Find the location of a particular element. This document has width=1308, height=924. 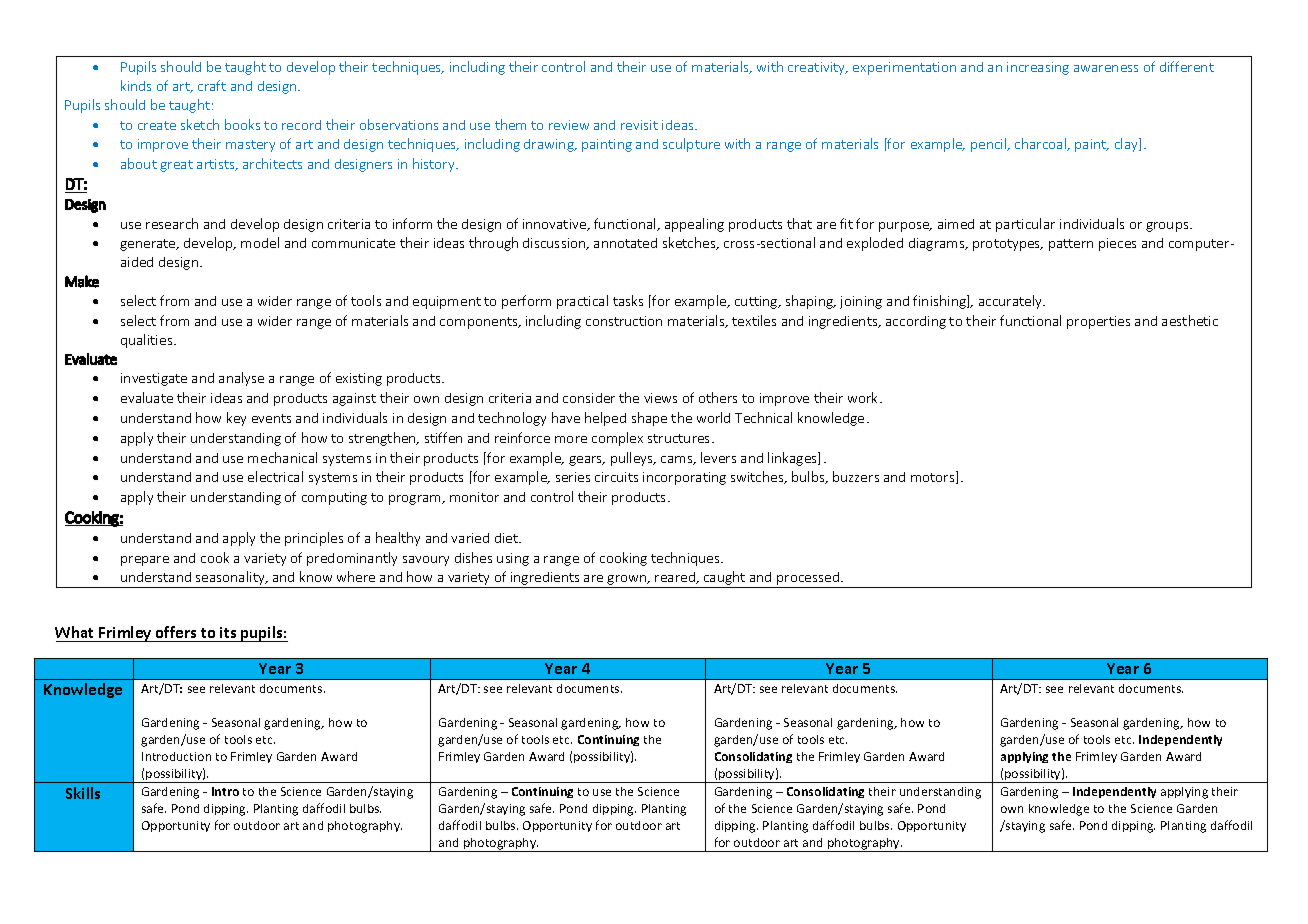

revisit is located at coordinates (639, 125).
